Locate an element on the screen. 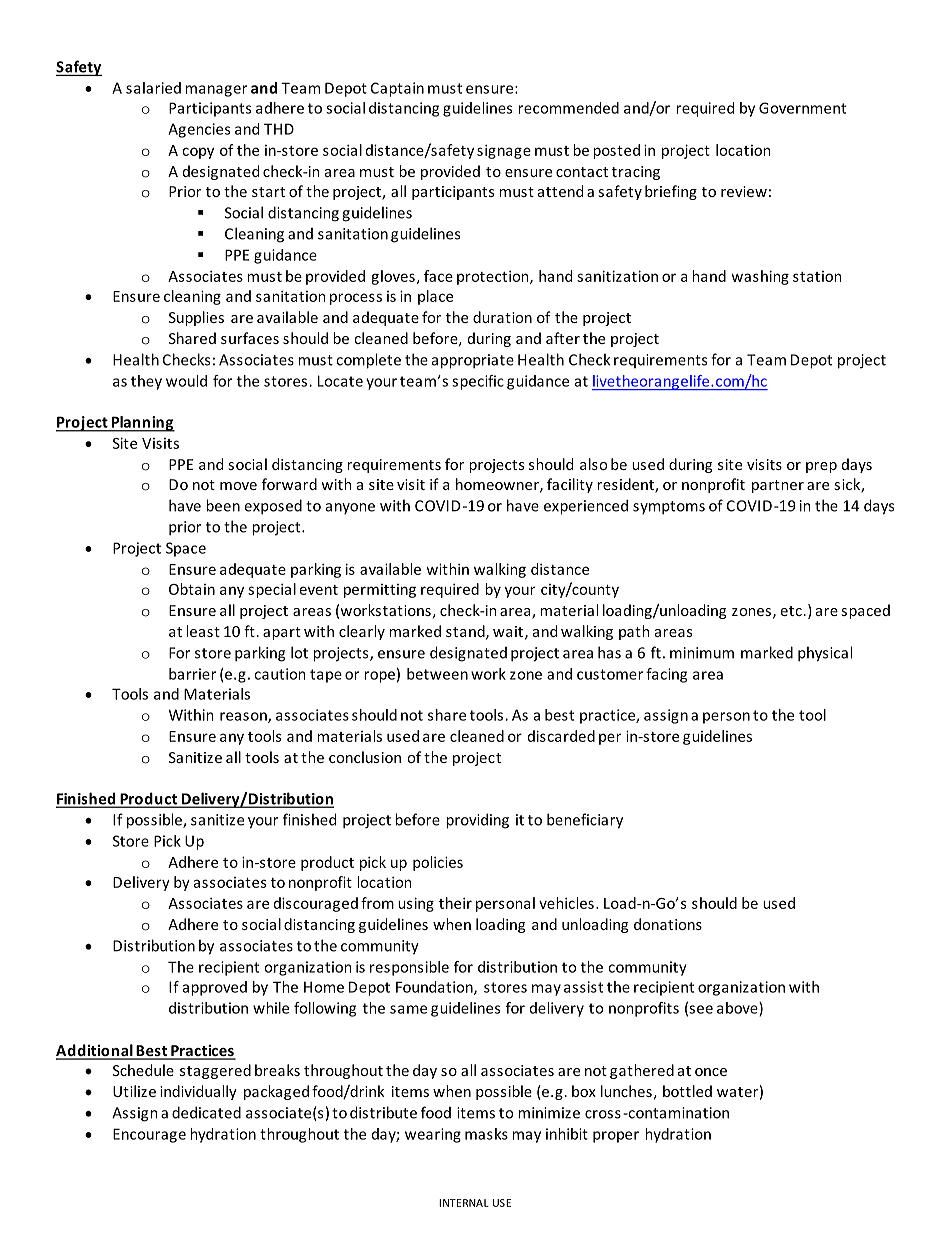 The image size is (952, 1233). approved is located at coordinates (215, 988).
